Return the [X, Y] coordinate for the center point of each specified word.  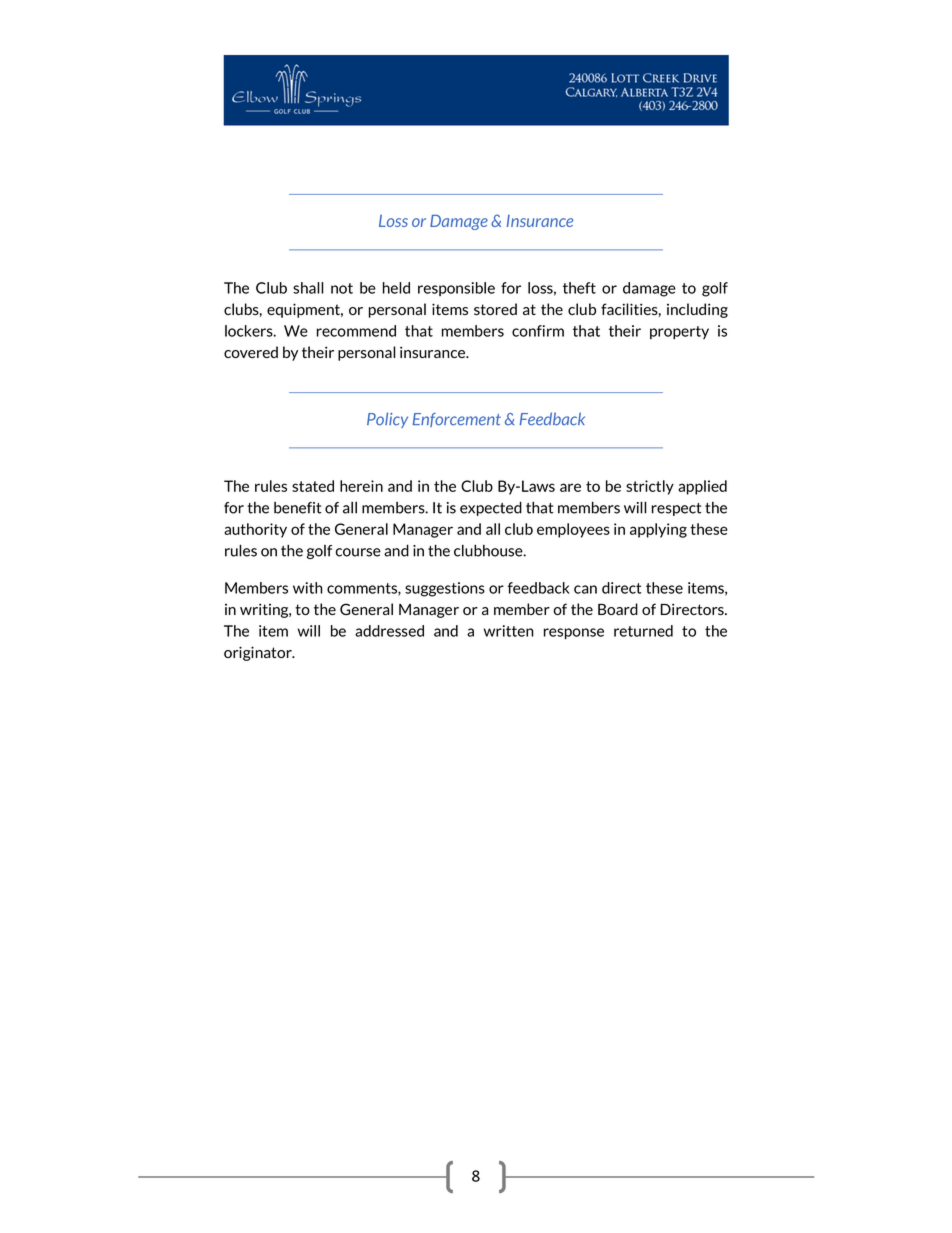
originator [259, 653]
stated [313, 486]
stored [495, 309]
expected [491, 508]
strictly [650, 487]
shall [308, 288]
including [697, 310]
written [509, 631]
